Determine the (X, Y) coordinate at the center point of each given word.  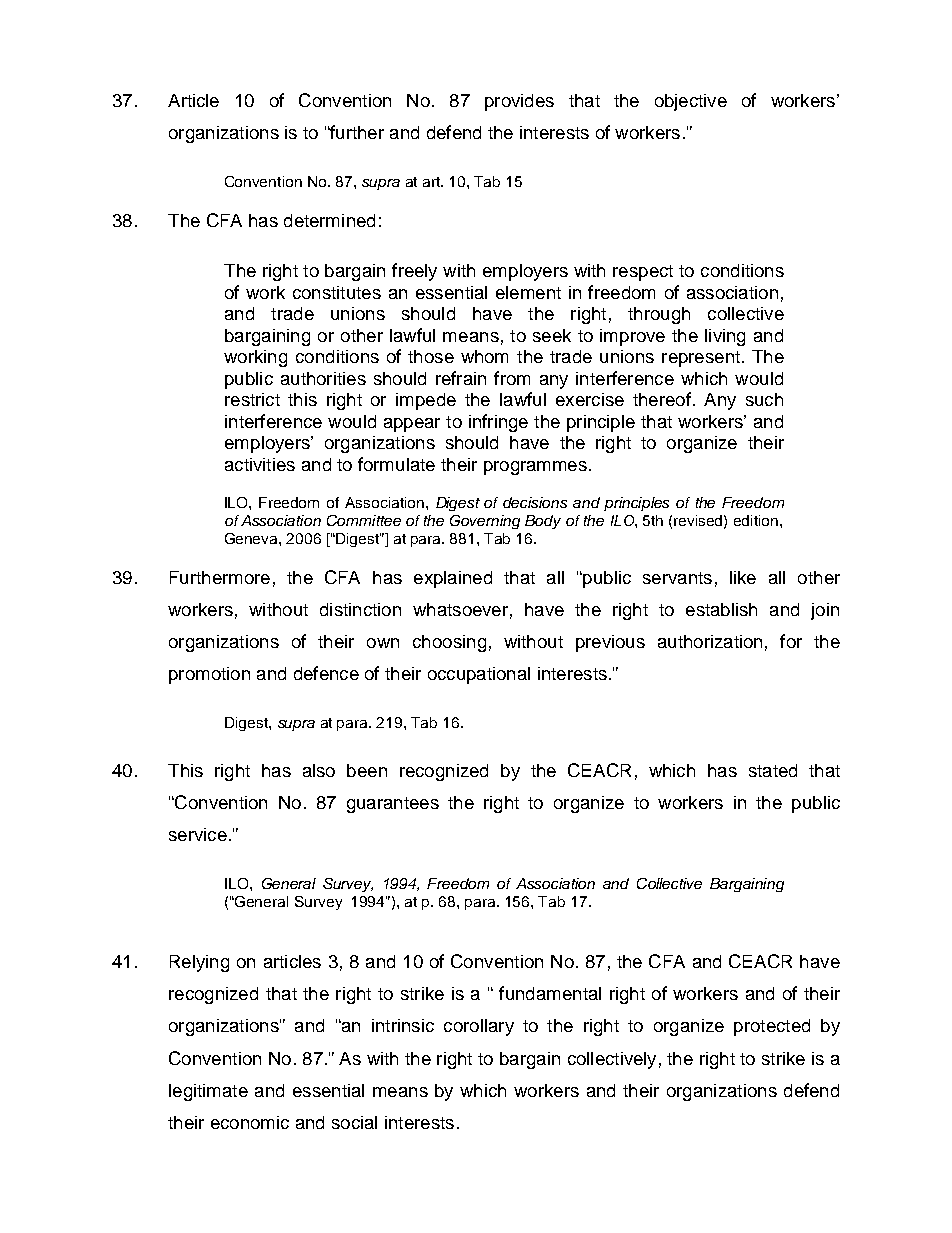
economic (250, 1122)
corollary (479, 1027)
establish (721, 609)
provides (519, 102)
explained (453, 579)
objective (691, 102)
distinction (360, 609)
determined (329, 220)
